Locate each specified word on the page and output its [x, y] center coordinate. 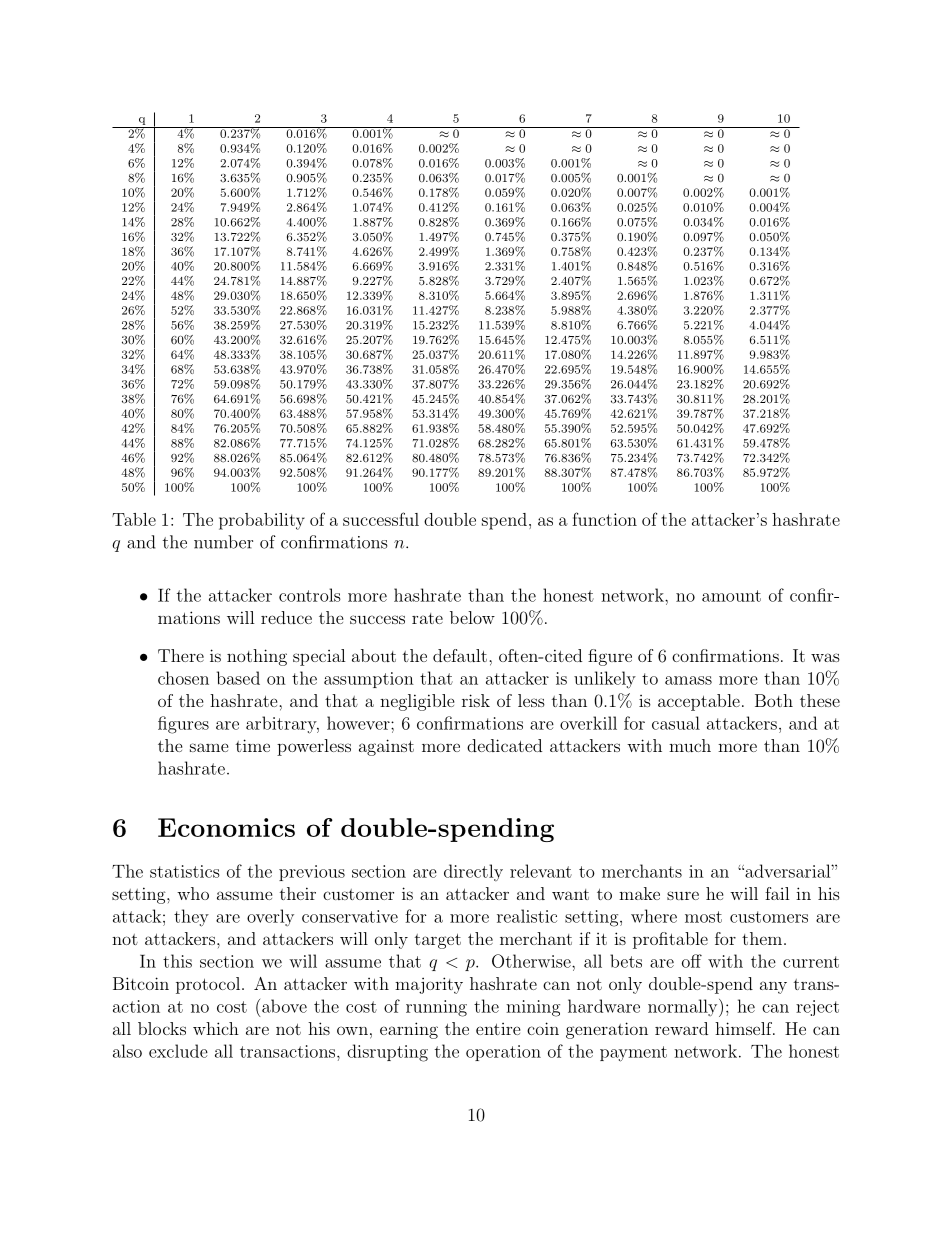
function [604, 519]
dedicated [504, 745]
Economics [226, 827]
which [216, 1028]
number [223, 542]
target [438, 941]
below [472, 617]
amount [731, 596]
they [191, 918]
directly [473, 872]
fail [777, 893]
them [762, 938]
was [825, 657]
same [209, 747]
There [181, 655]
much [690, 745]
